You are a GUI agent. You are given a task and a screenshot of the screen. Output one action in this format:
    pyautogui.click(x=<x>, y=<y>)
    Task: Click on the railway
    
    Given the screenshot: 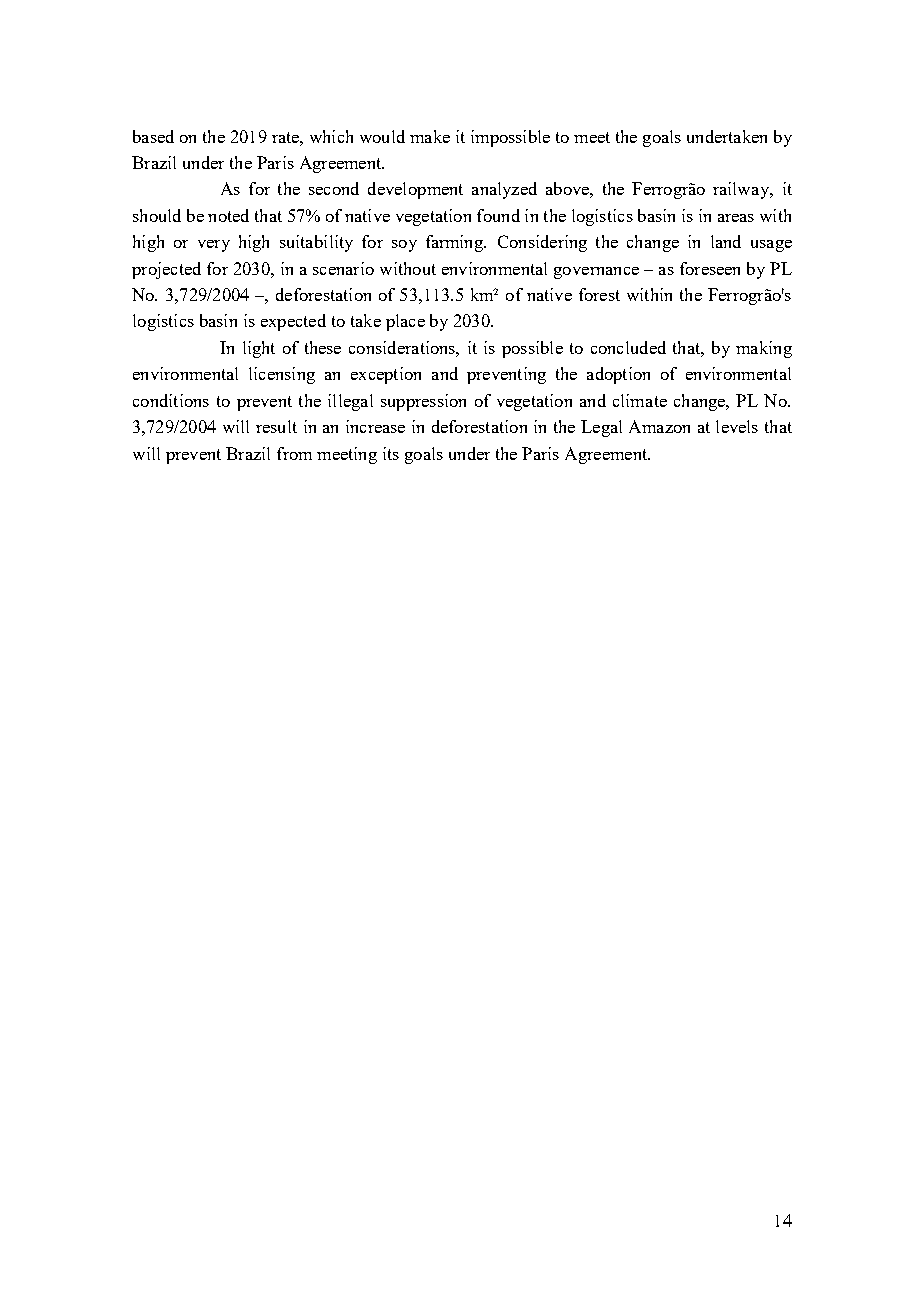 What is the action you would take?
    pyautogui.click(x=742, y=190)
